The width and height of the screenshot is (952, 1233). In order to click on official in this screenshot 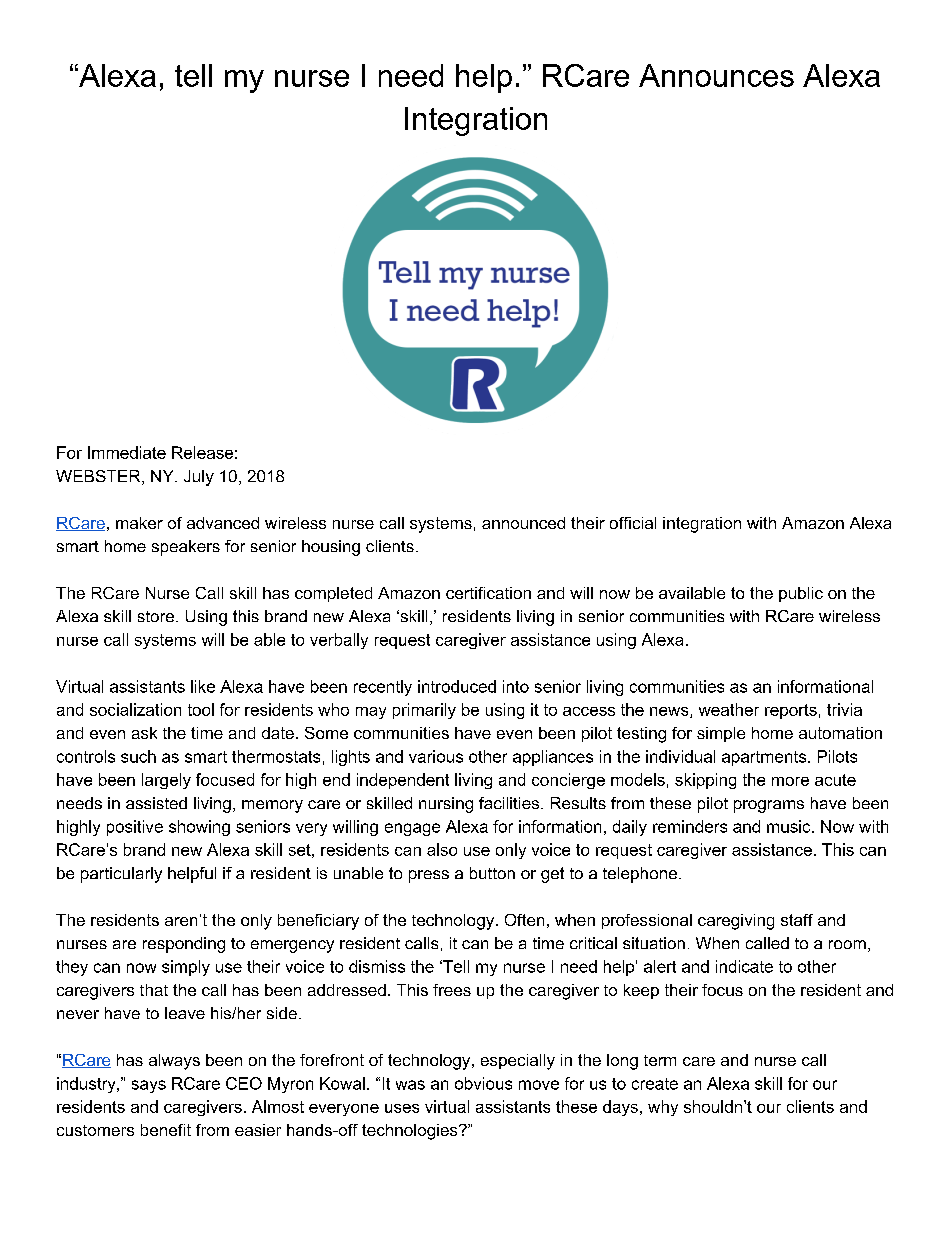, I will do `click(633, 523)`.
